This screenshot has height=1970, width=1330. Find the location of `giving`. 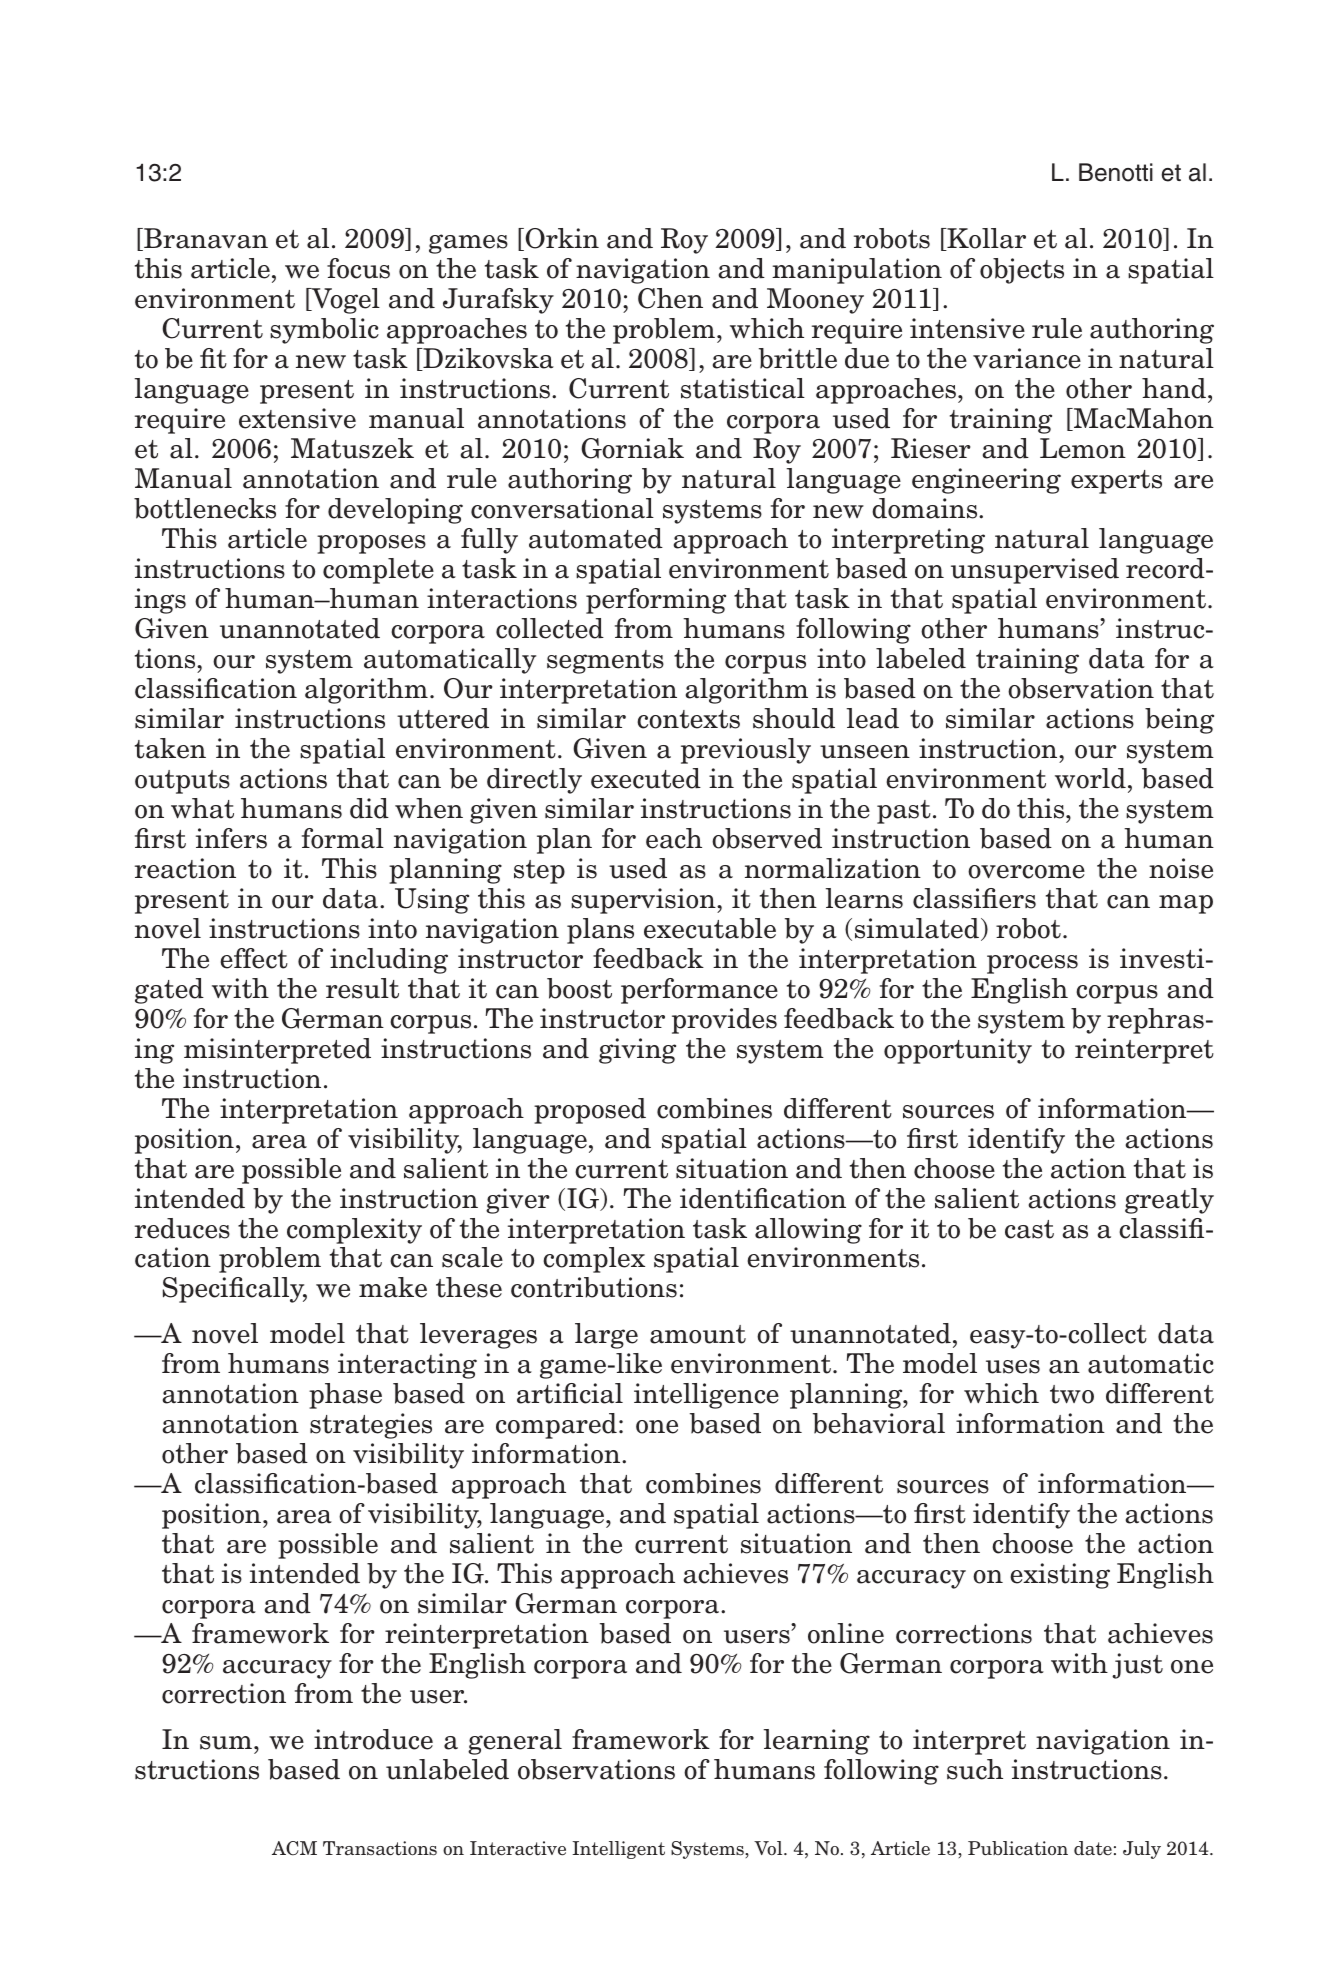

giving is located at coordinates (637, 1051).
